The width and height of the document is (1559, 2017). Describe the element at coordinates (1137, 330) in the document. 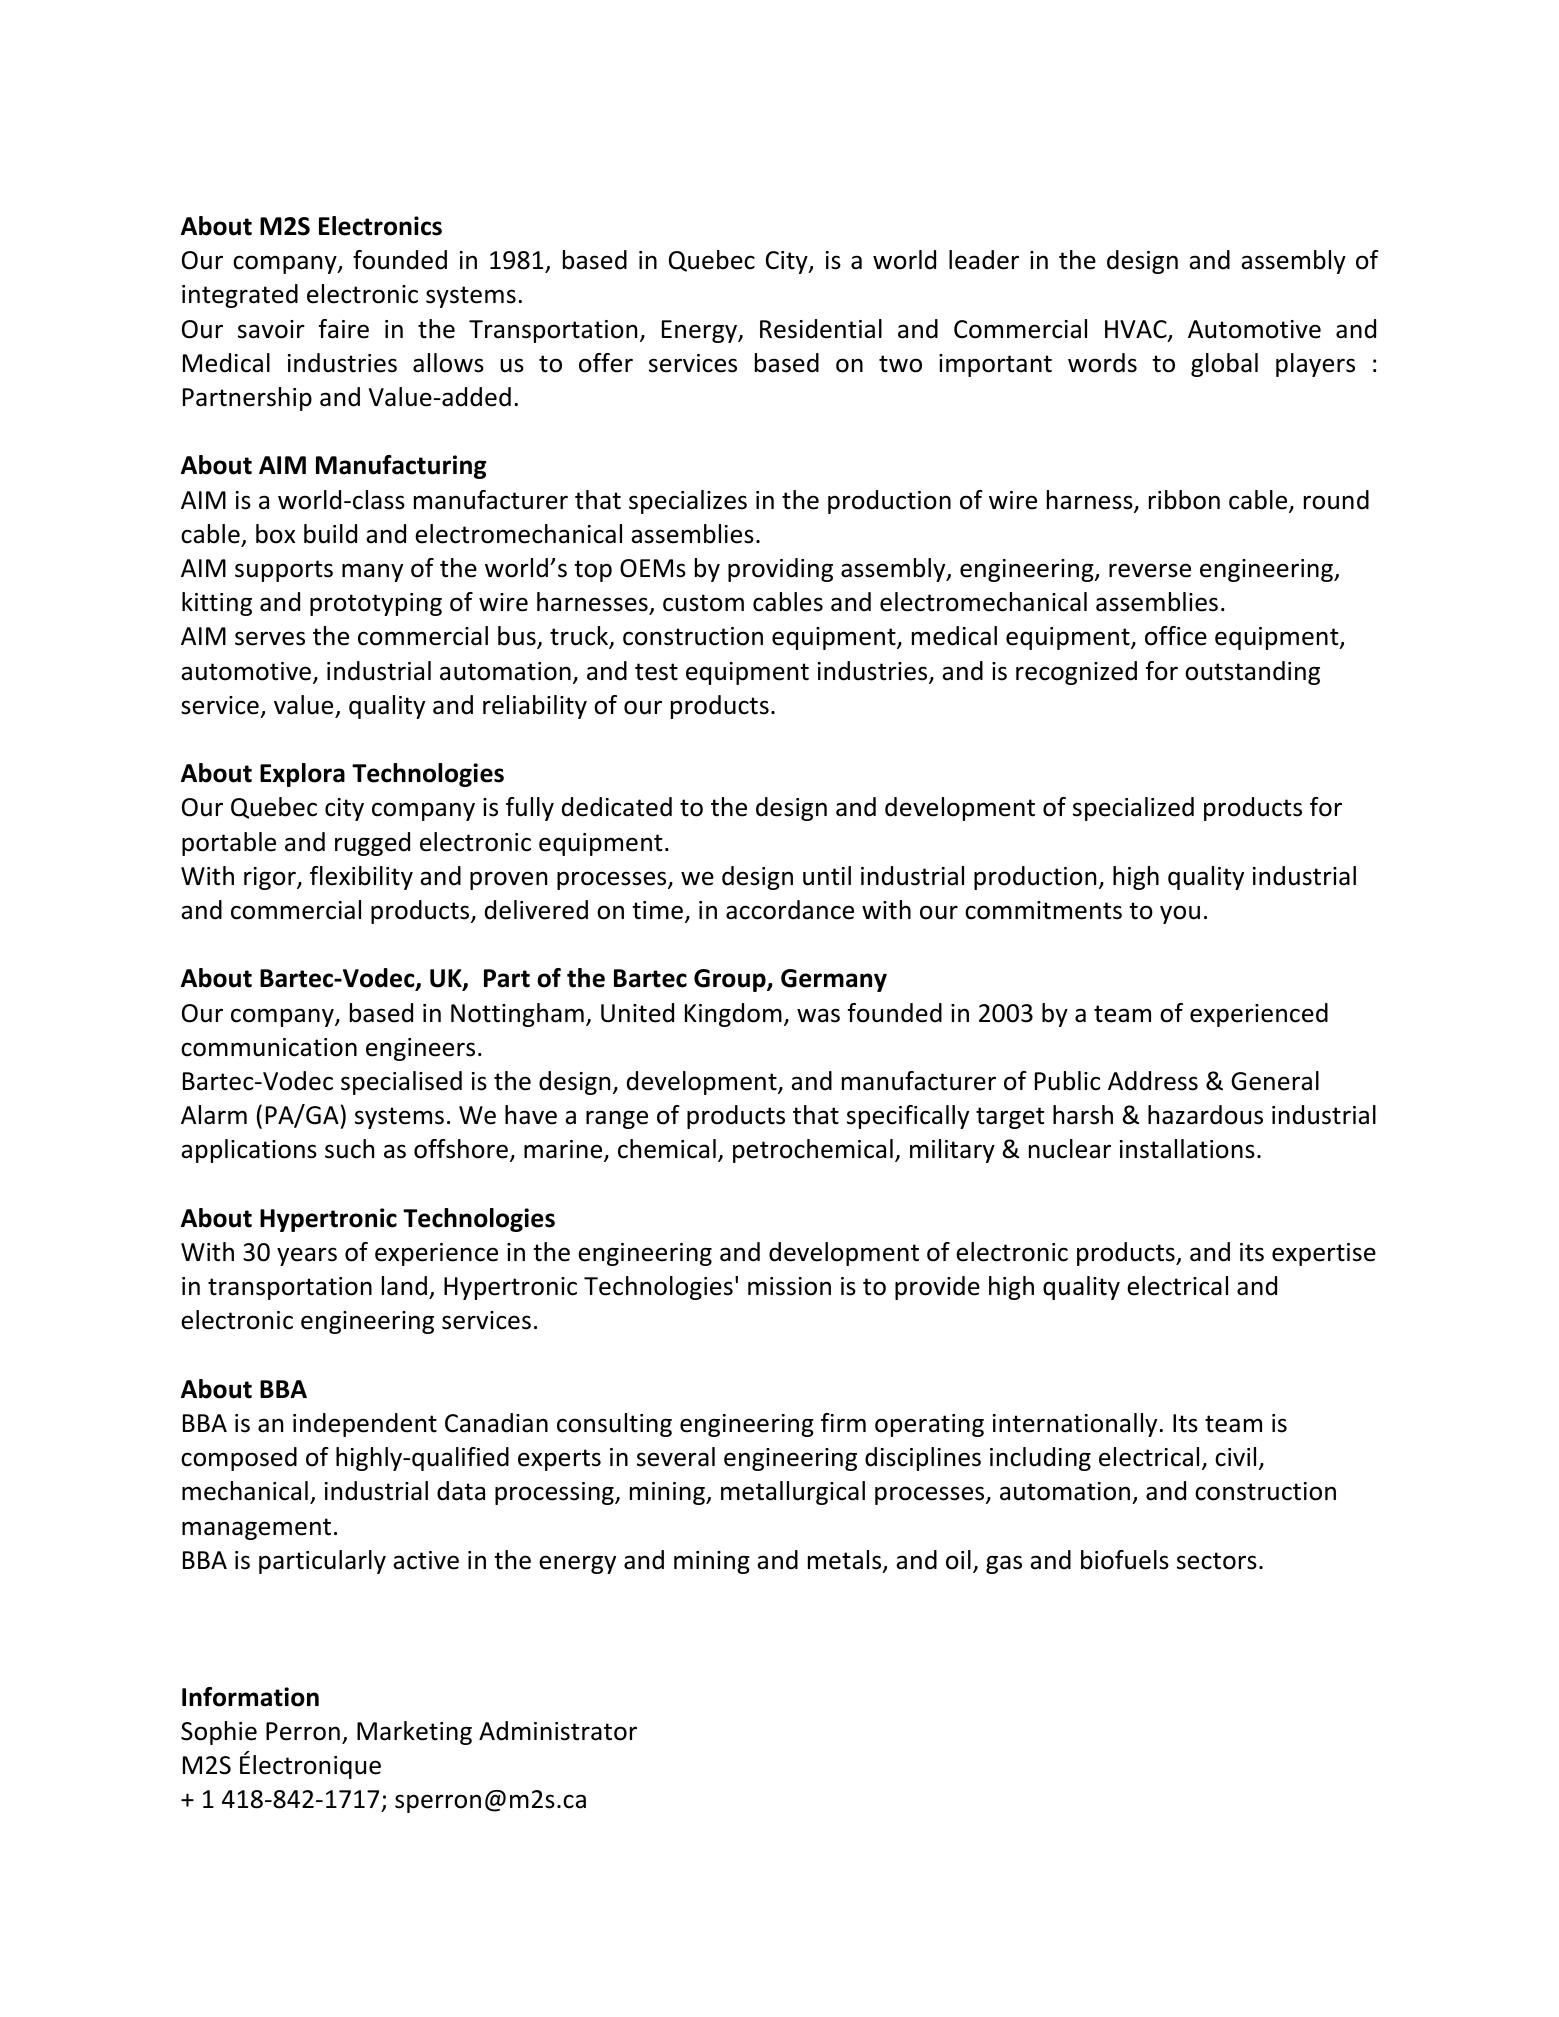

I see `HVAC` at that location.
